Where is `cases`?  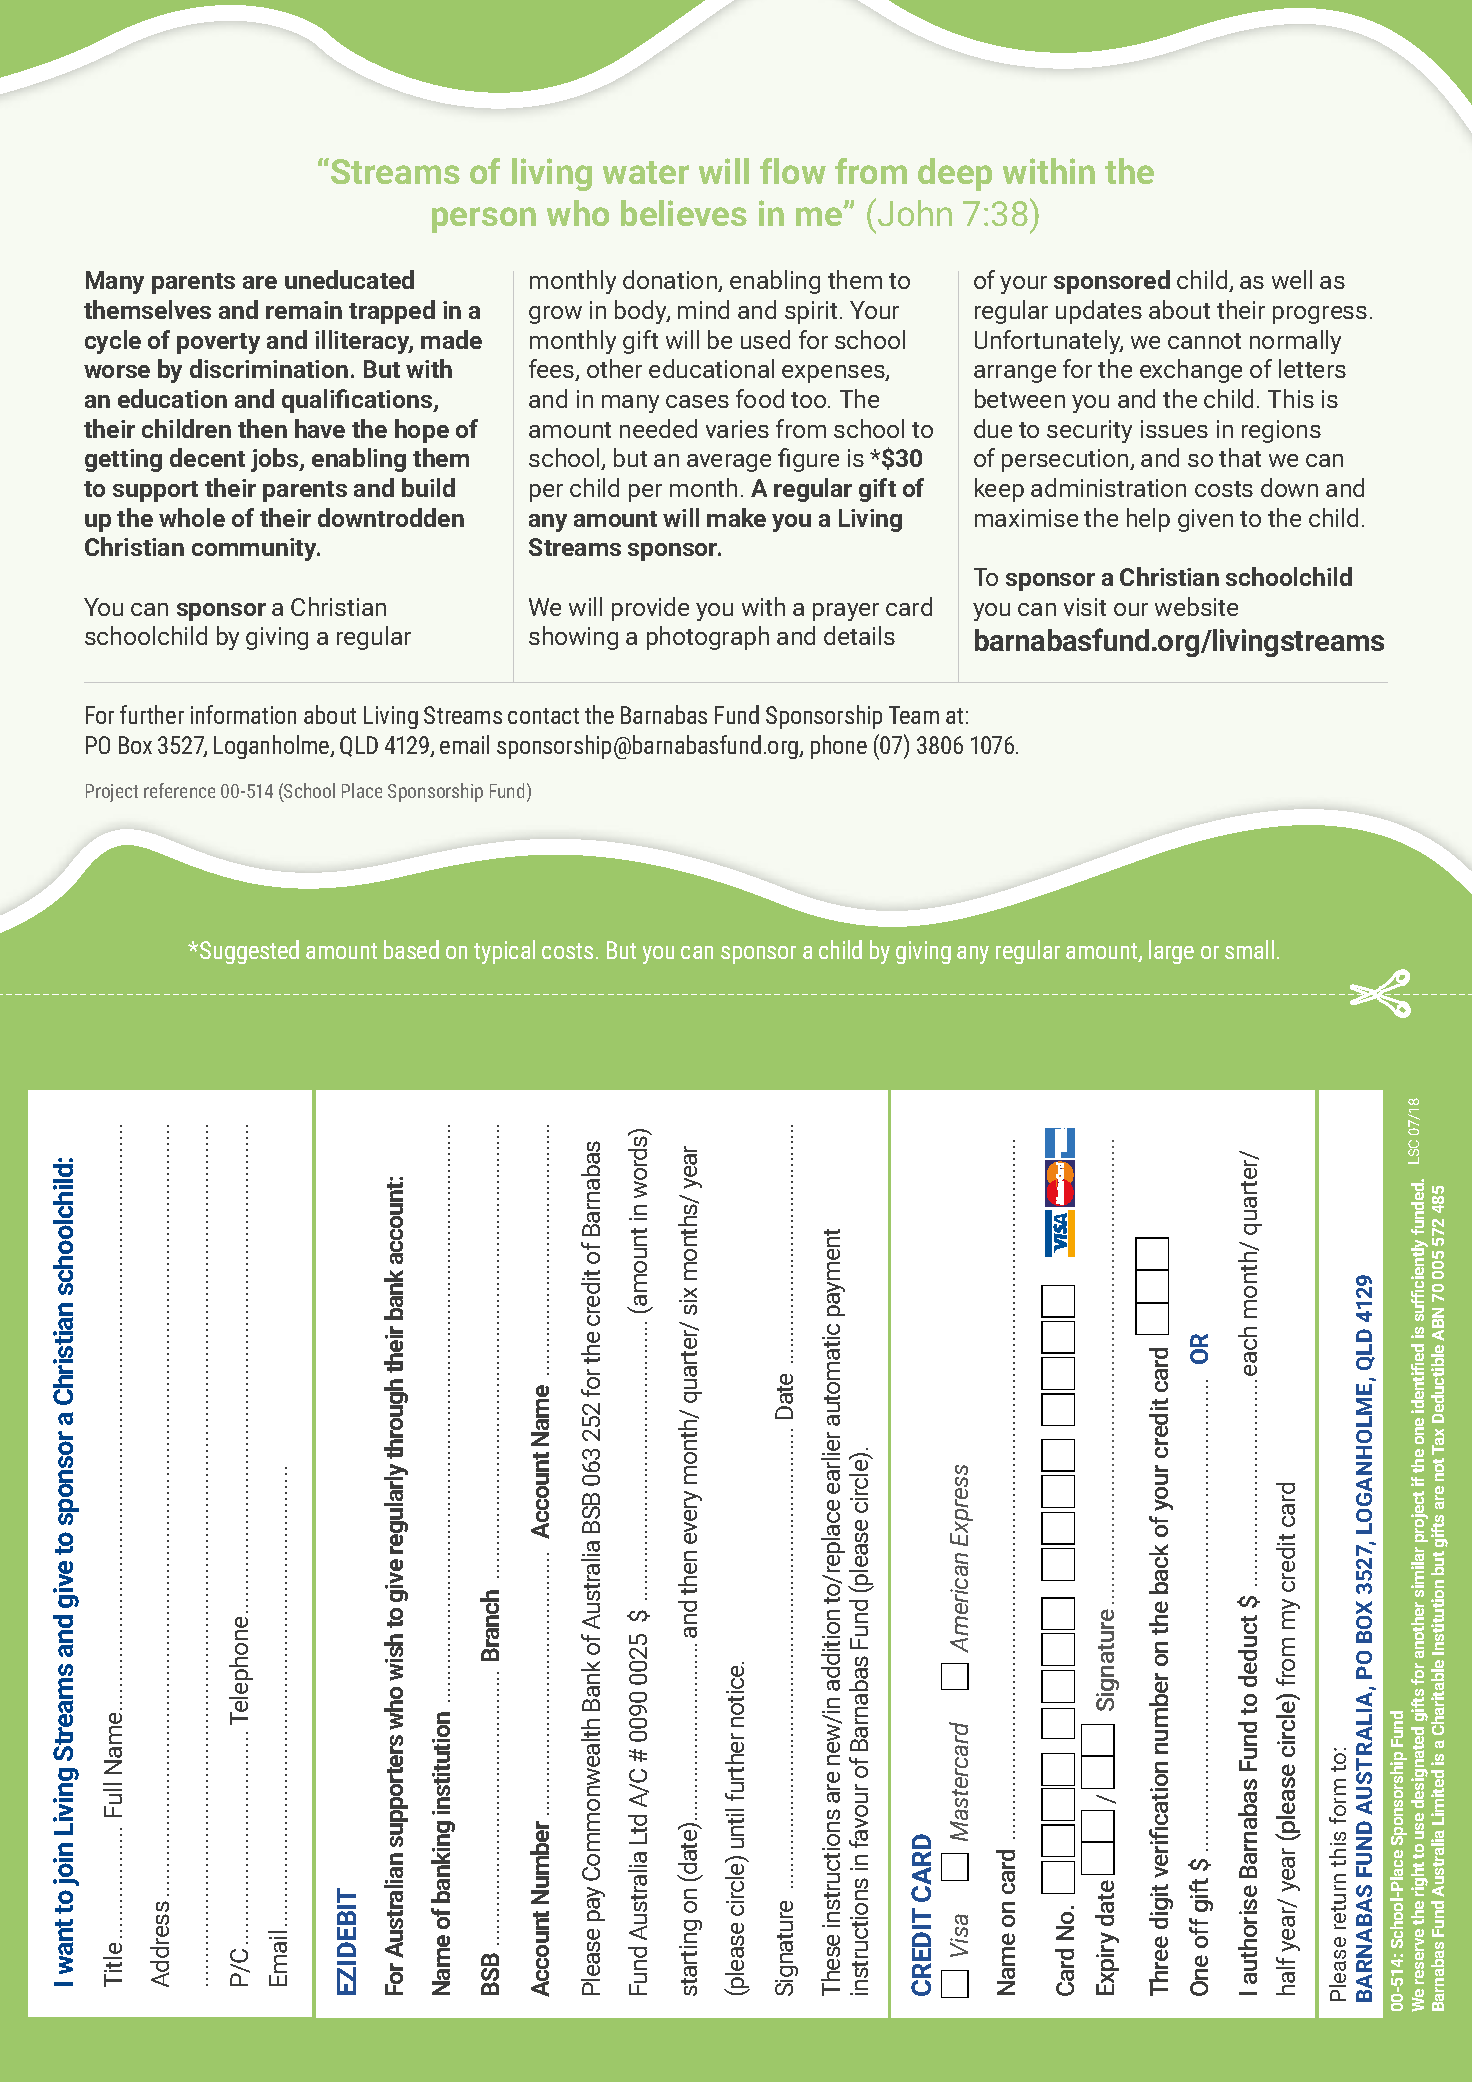
cases is located at coordinates (697, 401).
